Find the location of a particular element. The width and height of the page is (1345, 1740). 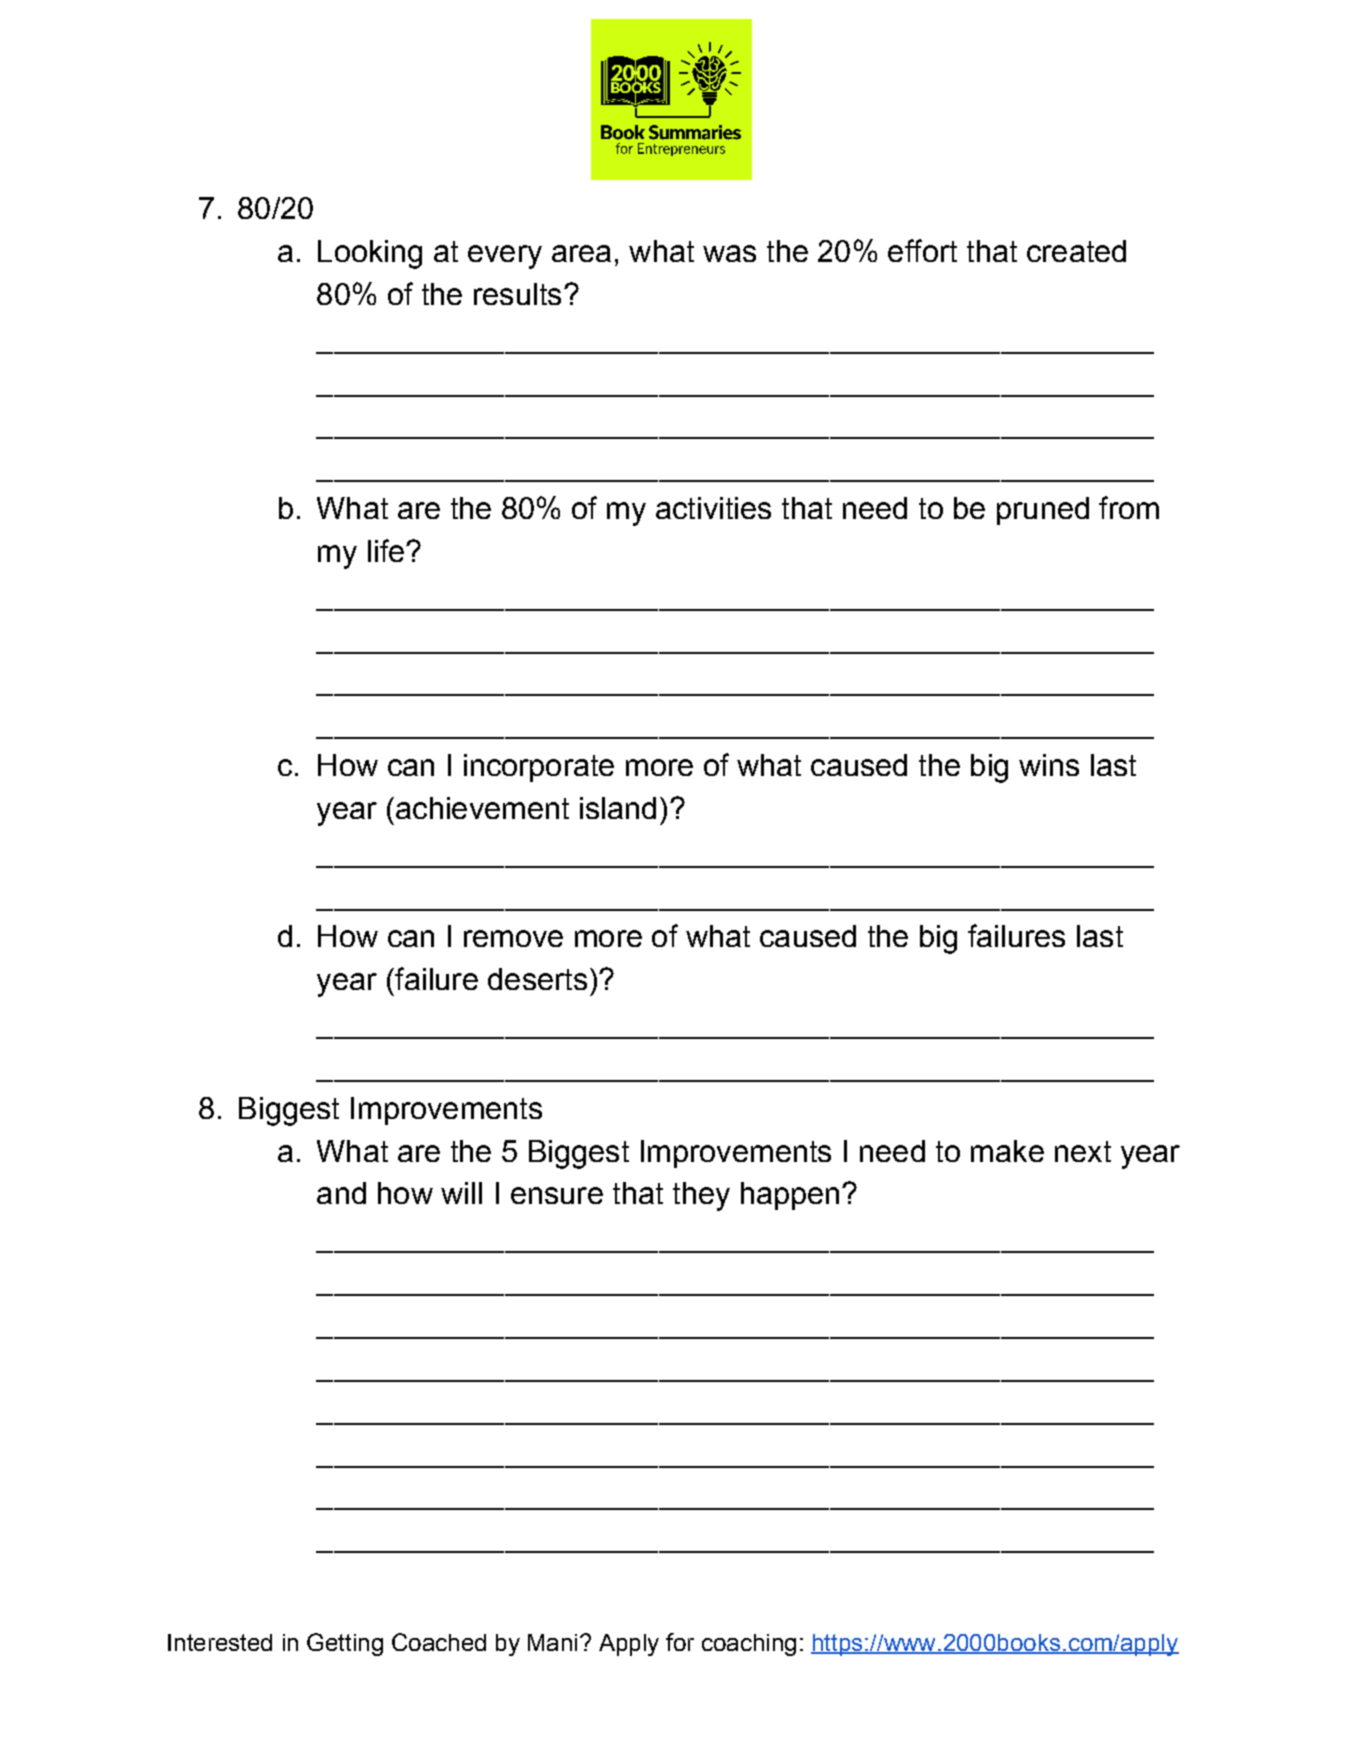

created is located at coordinates (1076, 251).
